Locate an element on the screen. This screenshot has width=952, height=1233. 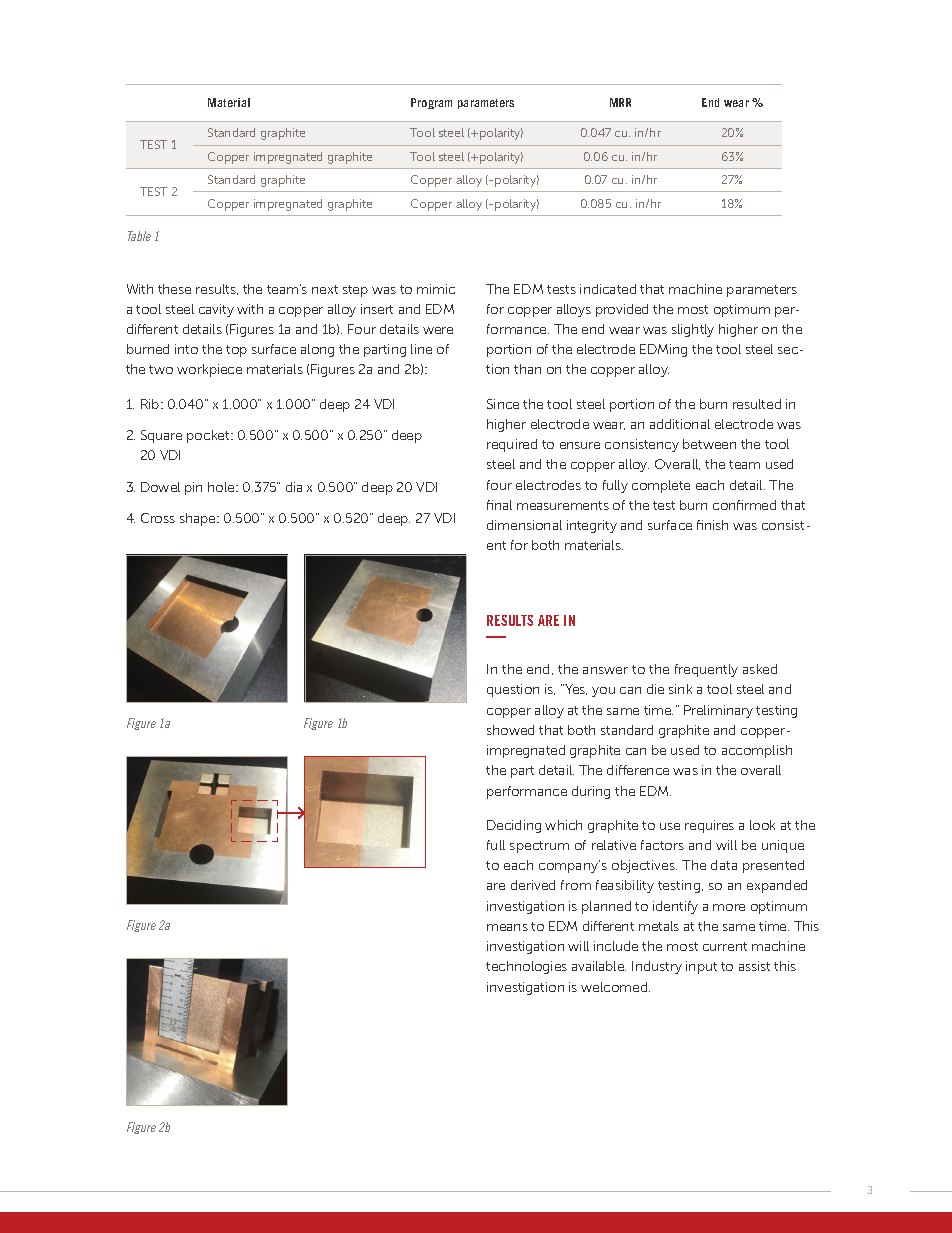
slightly is located at coordinates (693, 330).
